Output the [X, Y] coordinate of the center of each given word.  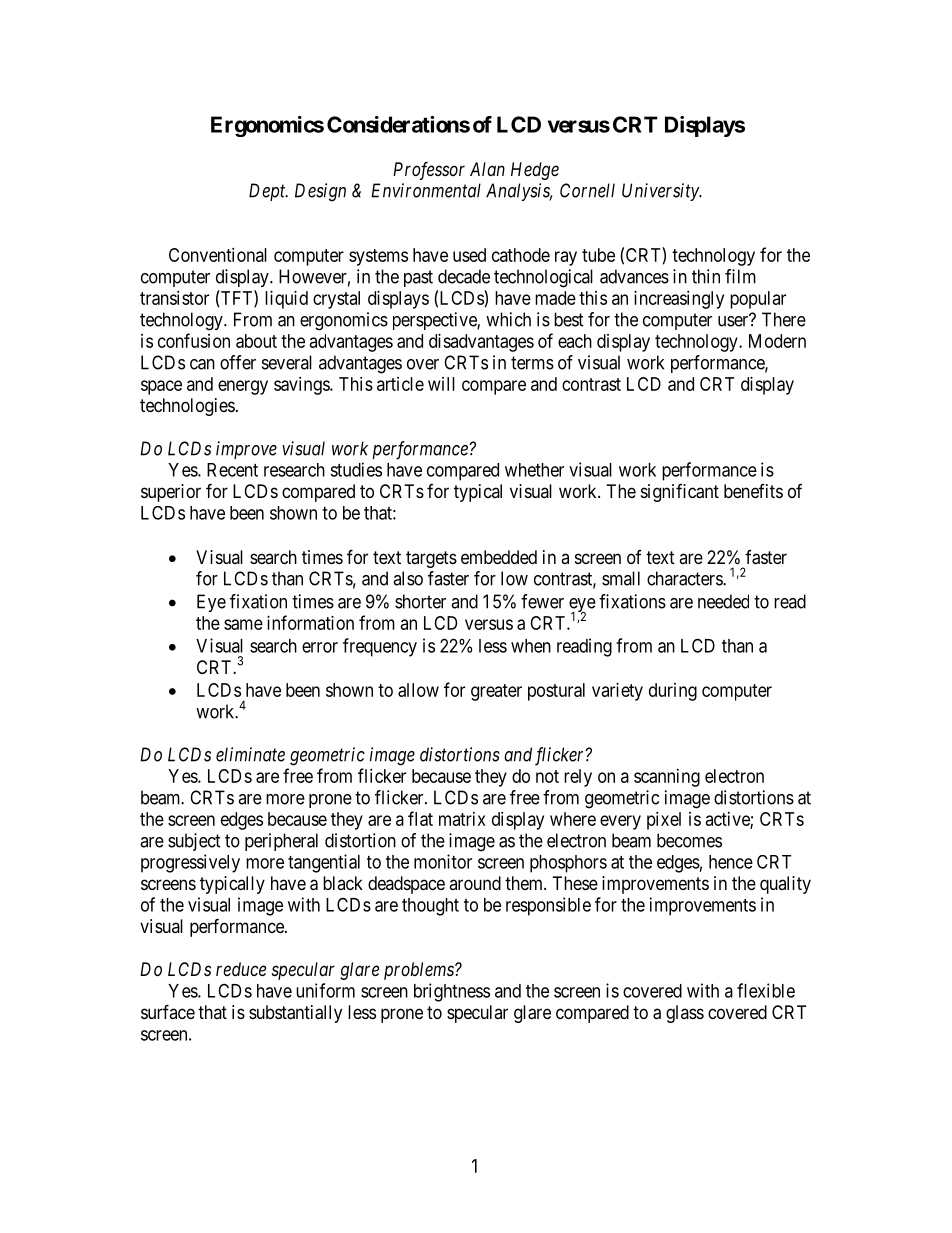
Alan [487, 169]
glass [685, 1014]
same [243, 624]
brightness [452, 992]
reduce [241, 969]
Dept [268, 192]
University [661, 192]
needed [723, 601]
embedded [499, 557]
